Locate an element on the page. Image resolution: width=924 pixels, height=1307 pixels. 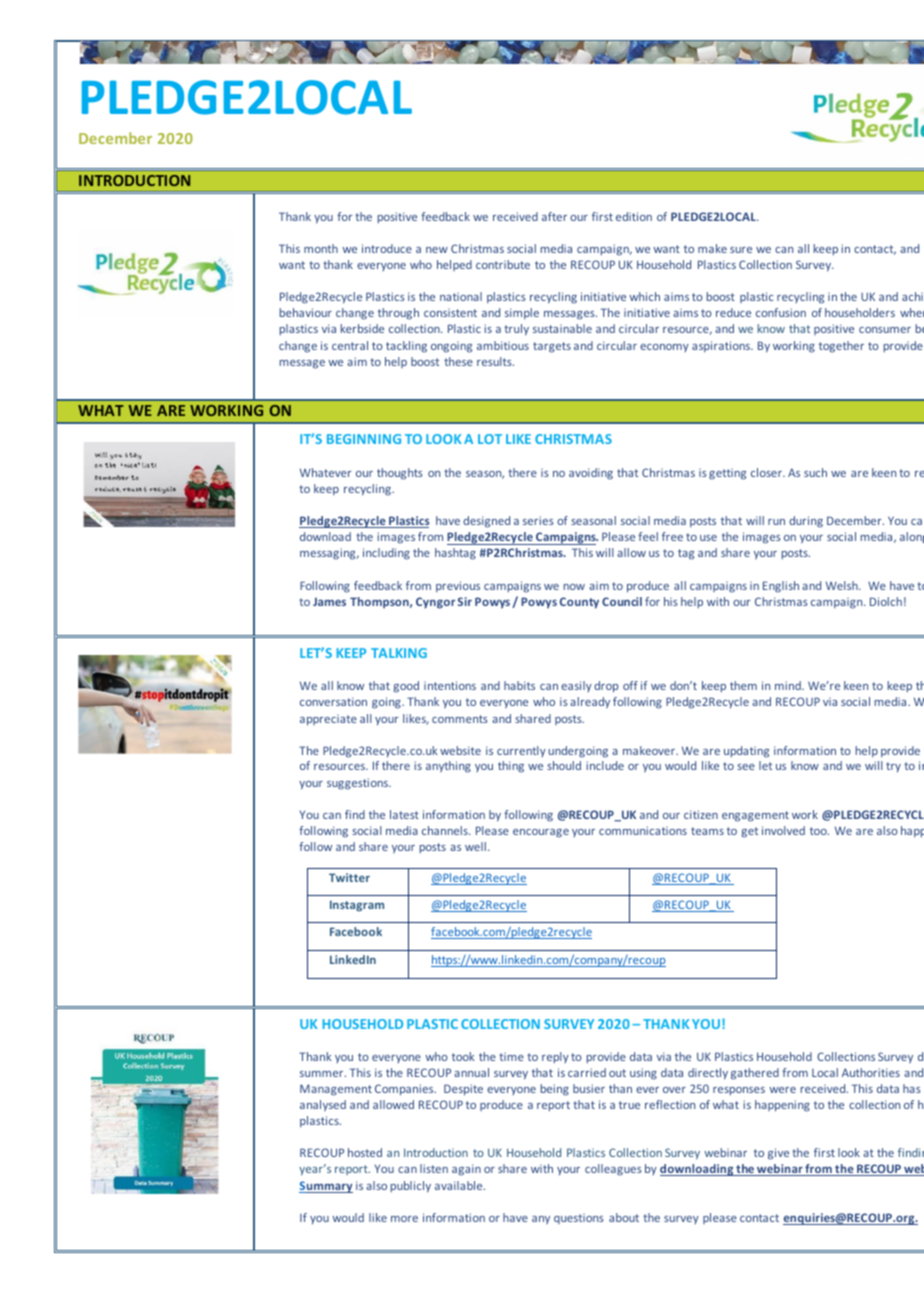
introduce is located at coordinates (387, 248).
